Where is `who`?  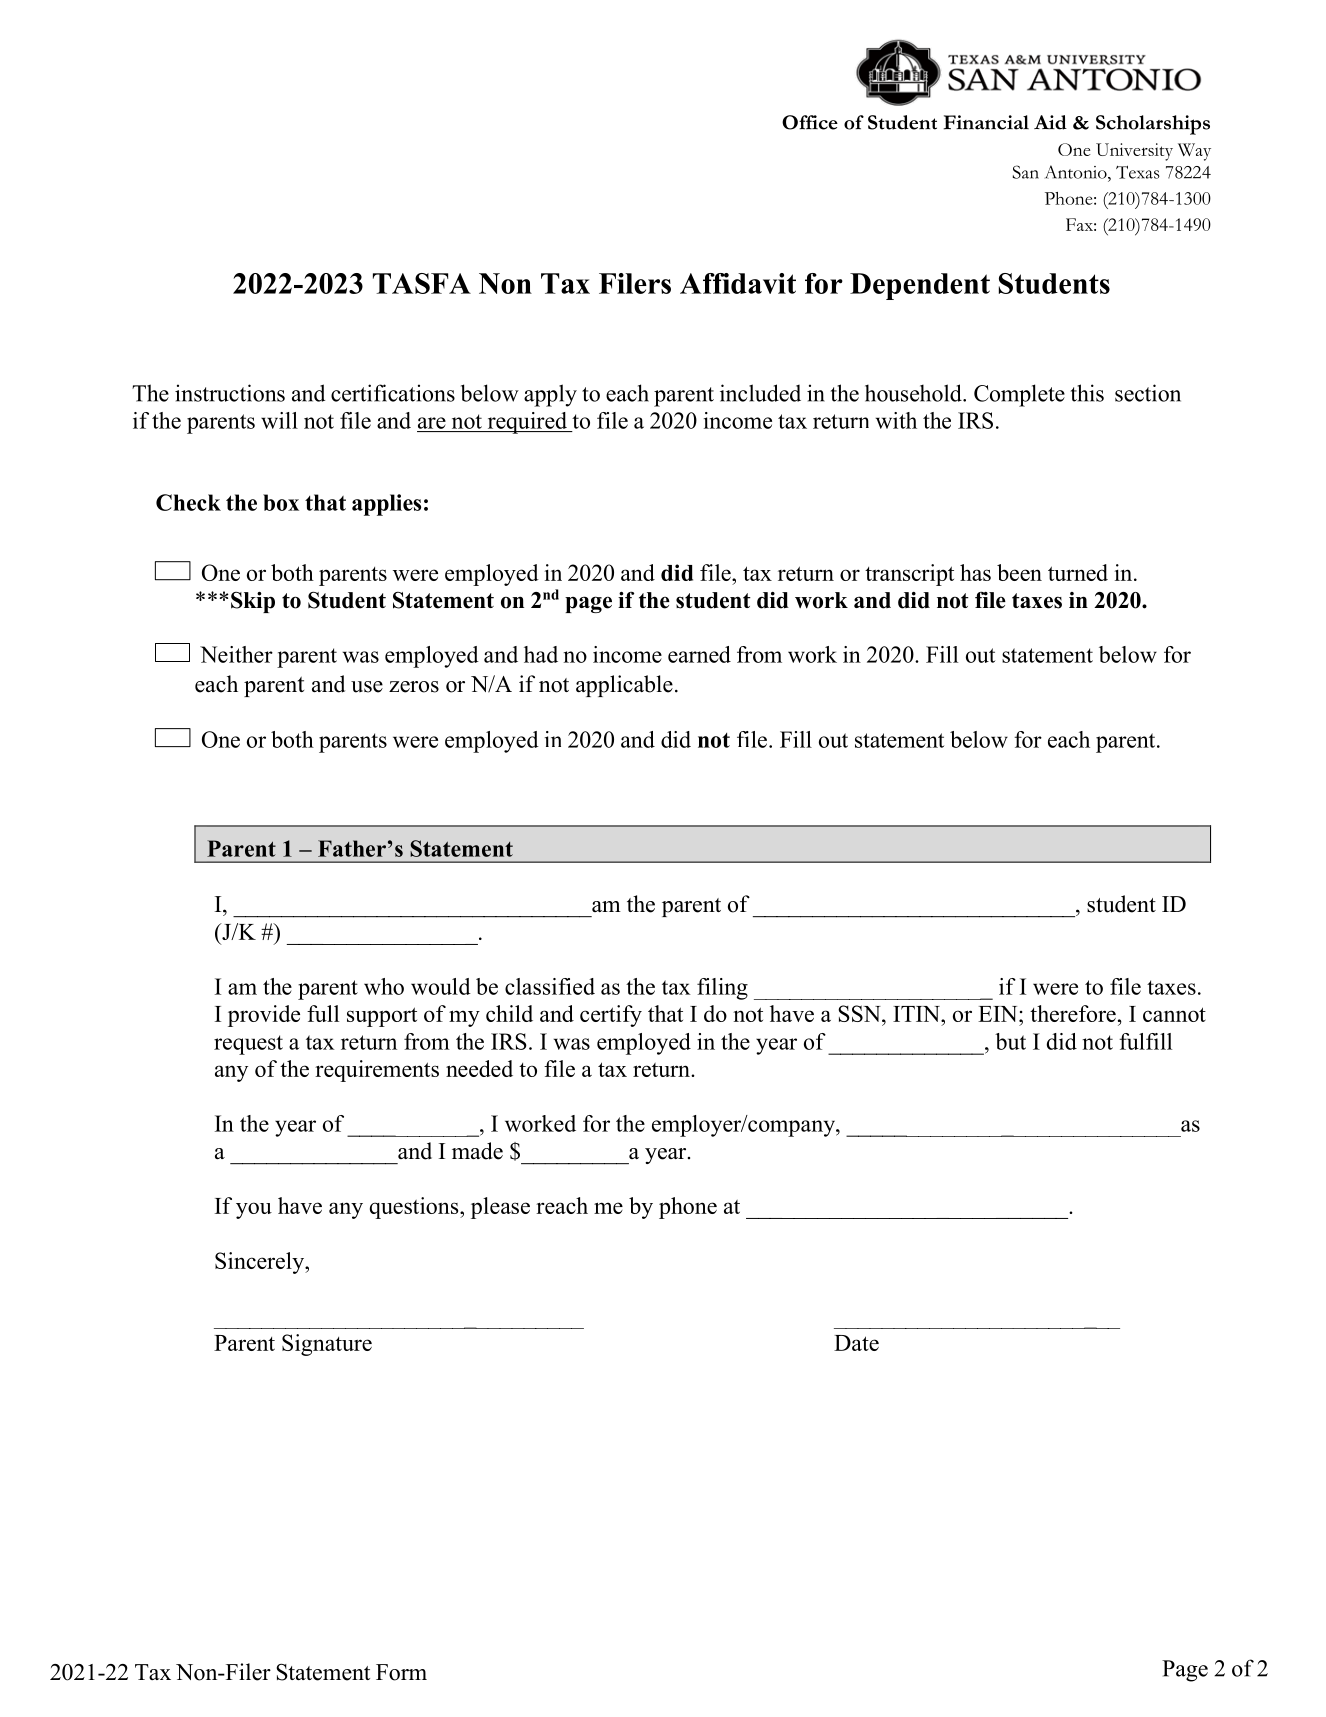
who is located at coordinates (384, 986).
